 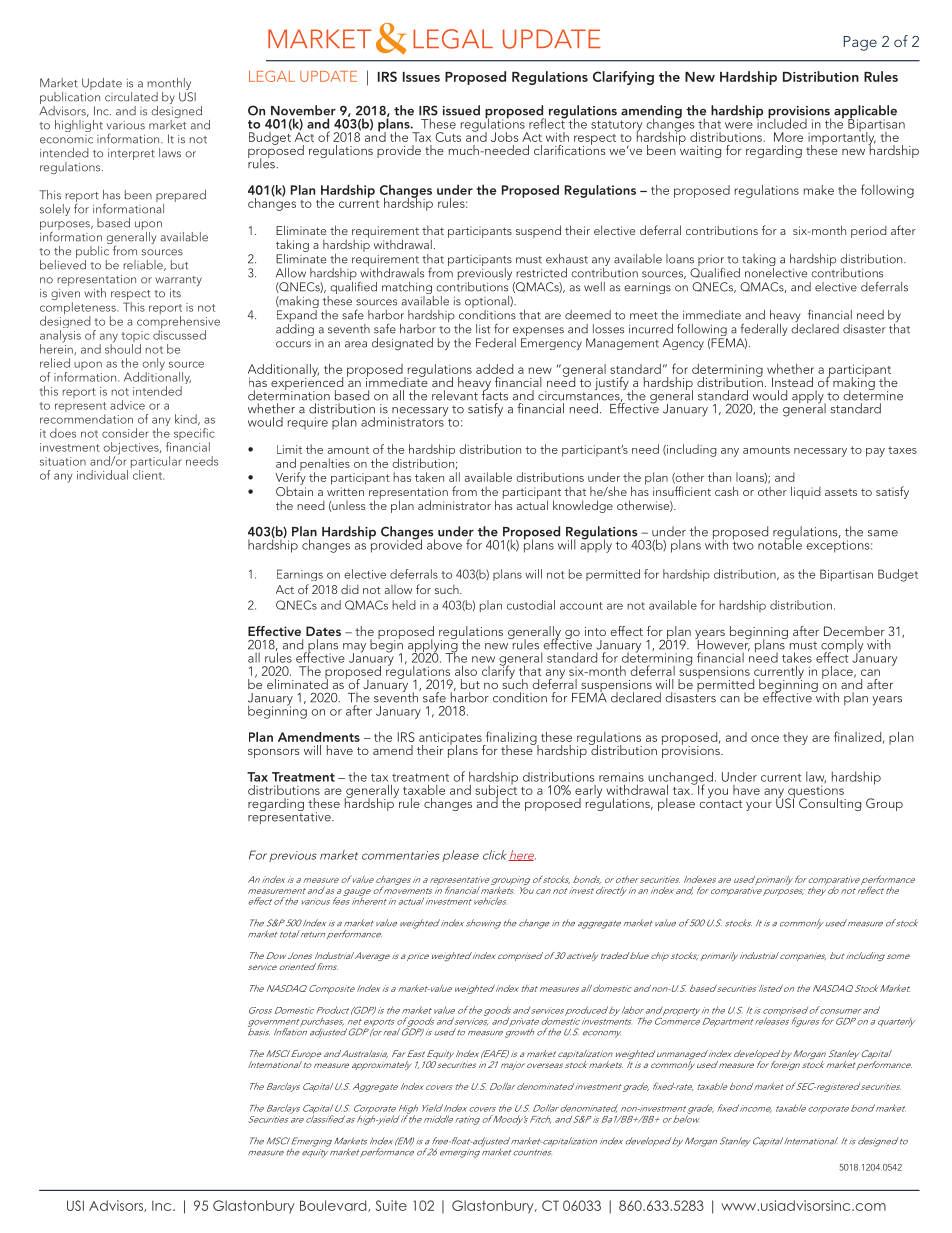 I want to click on issued, so click(x=461, y=110).
